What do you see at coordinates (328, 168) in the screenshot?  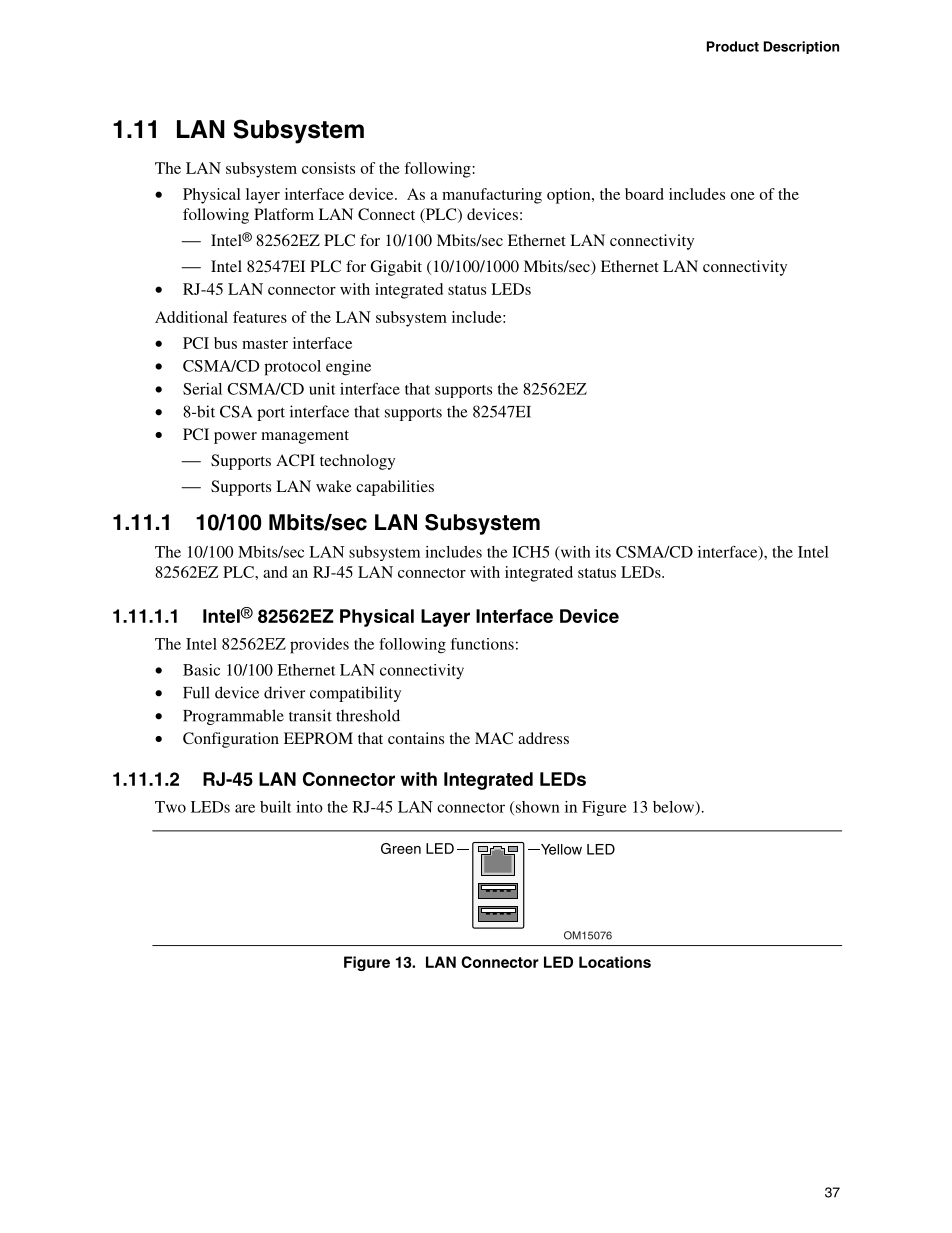 I see `consists` at bounding box center [328, 168].
